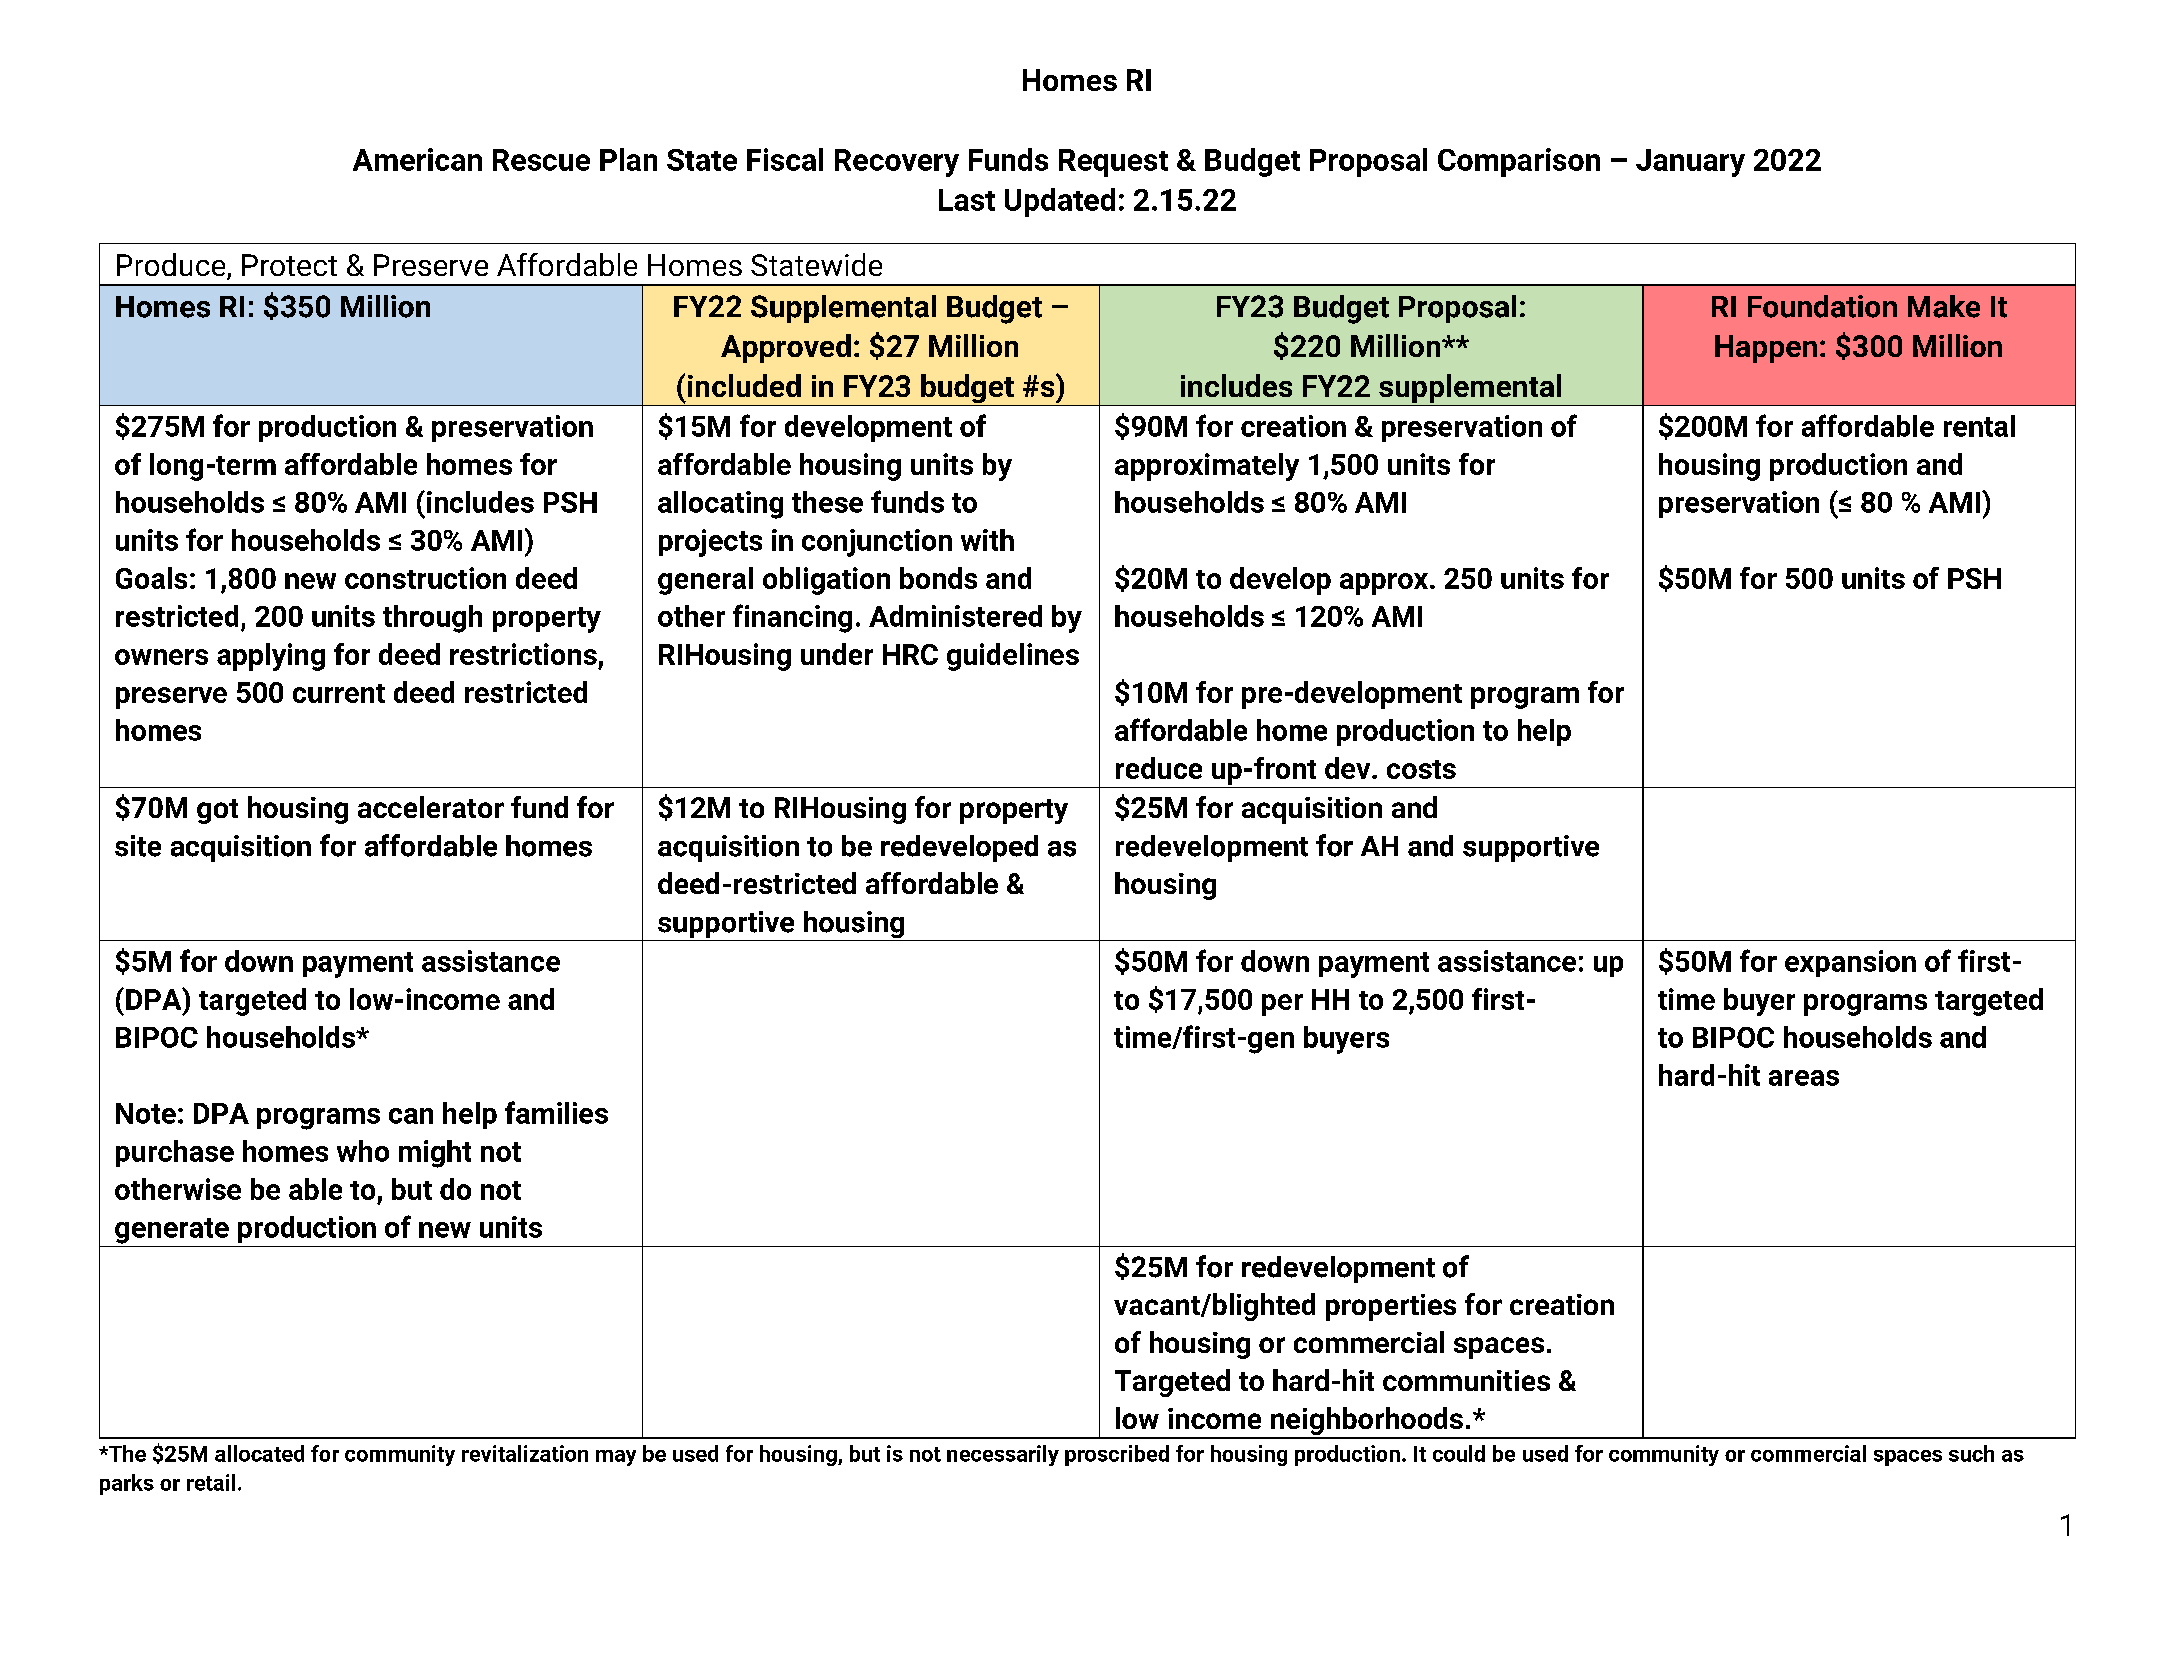 Image resolution: width=2174 pixels, height=1680 pixels. I want to click on such, so click(1971, 1453).
